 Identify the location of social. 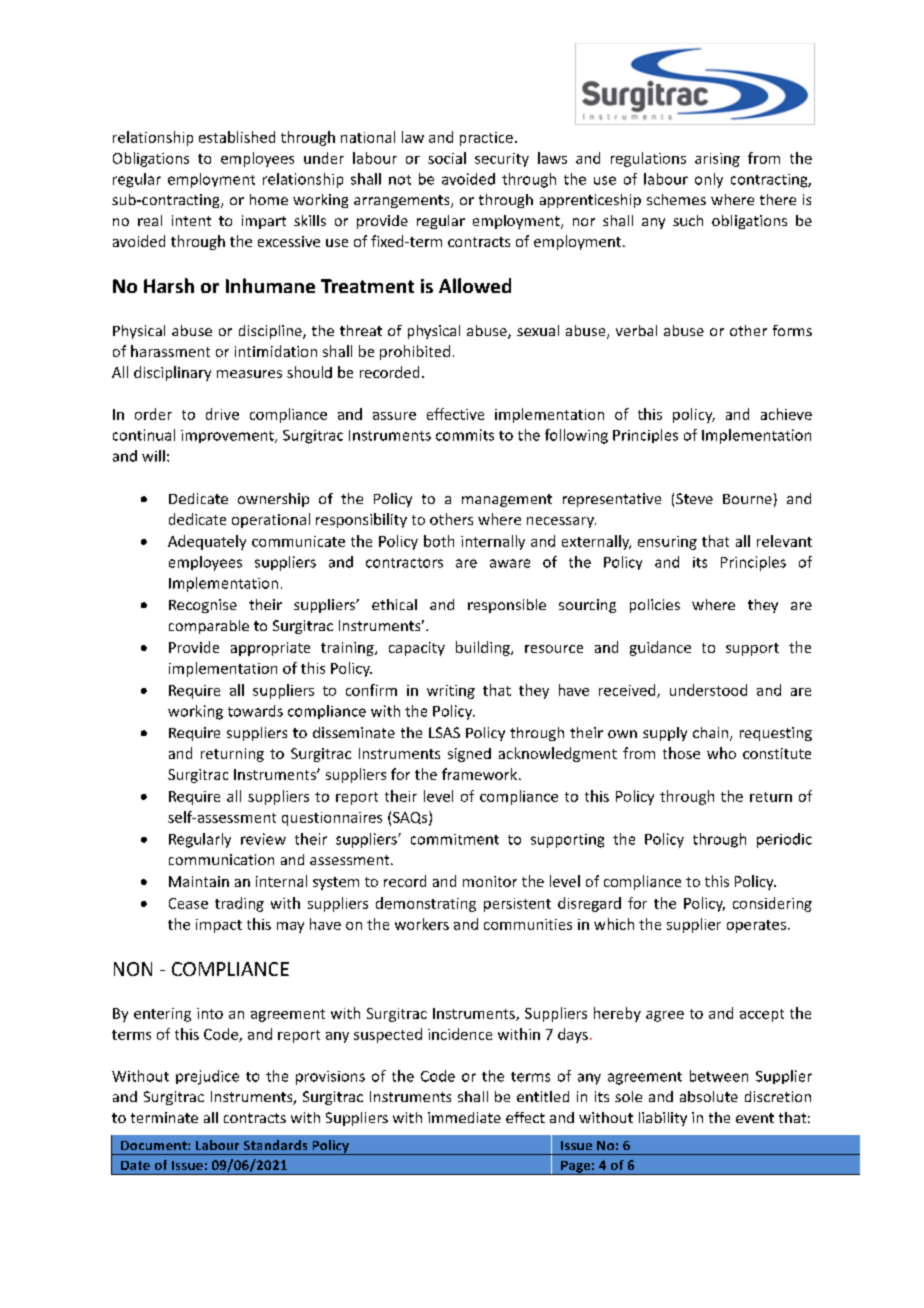
(447, 158).
